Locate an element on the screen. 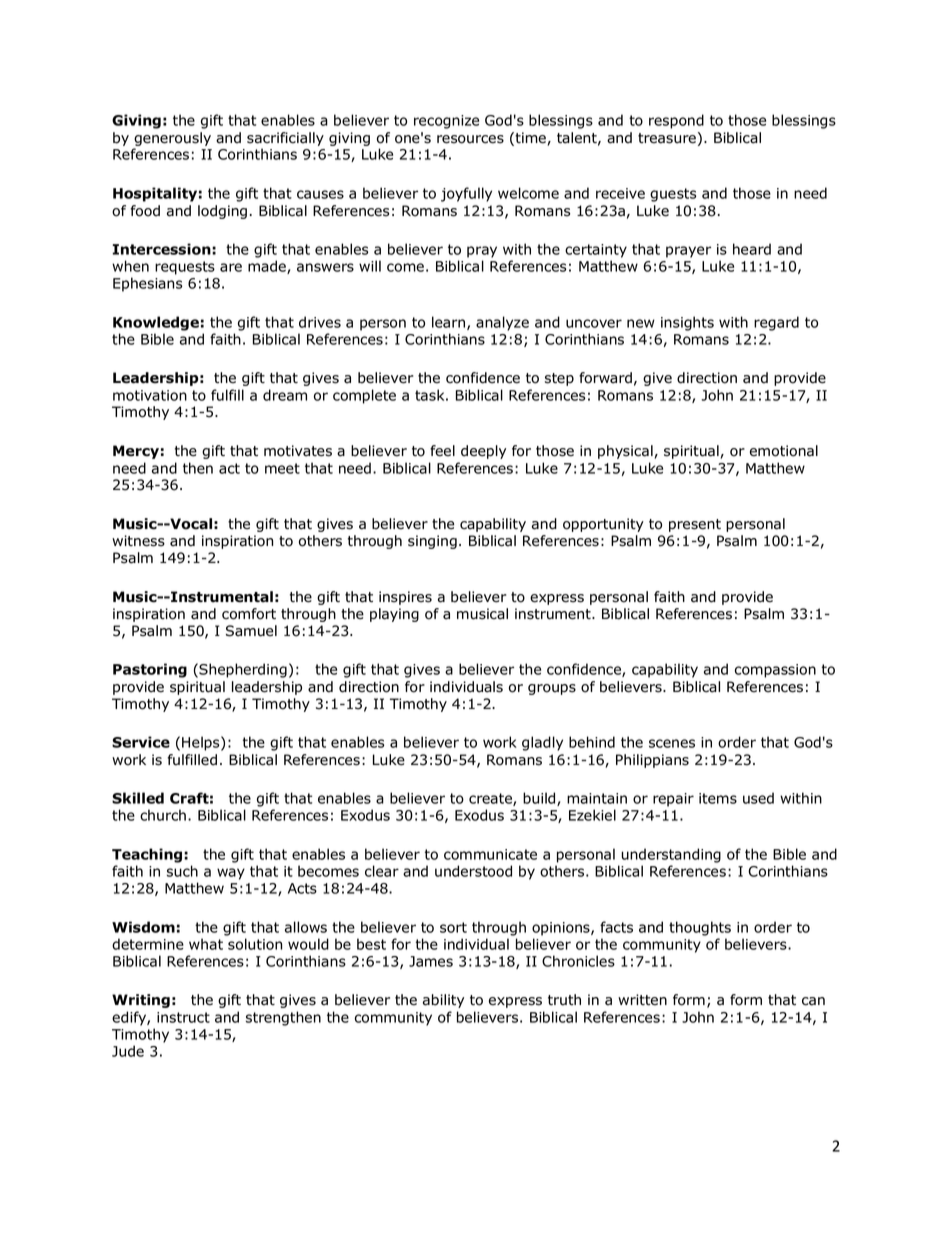  inspires is located at coordinates (405, 598).
